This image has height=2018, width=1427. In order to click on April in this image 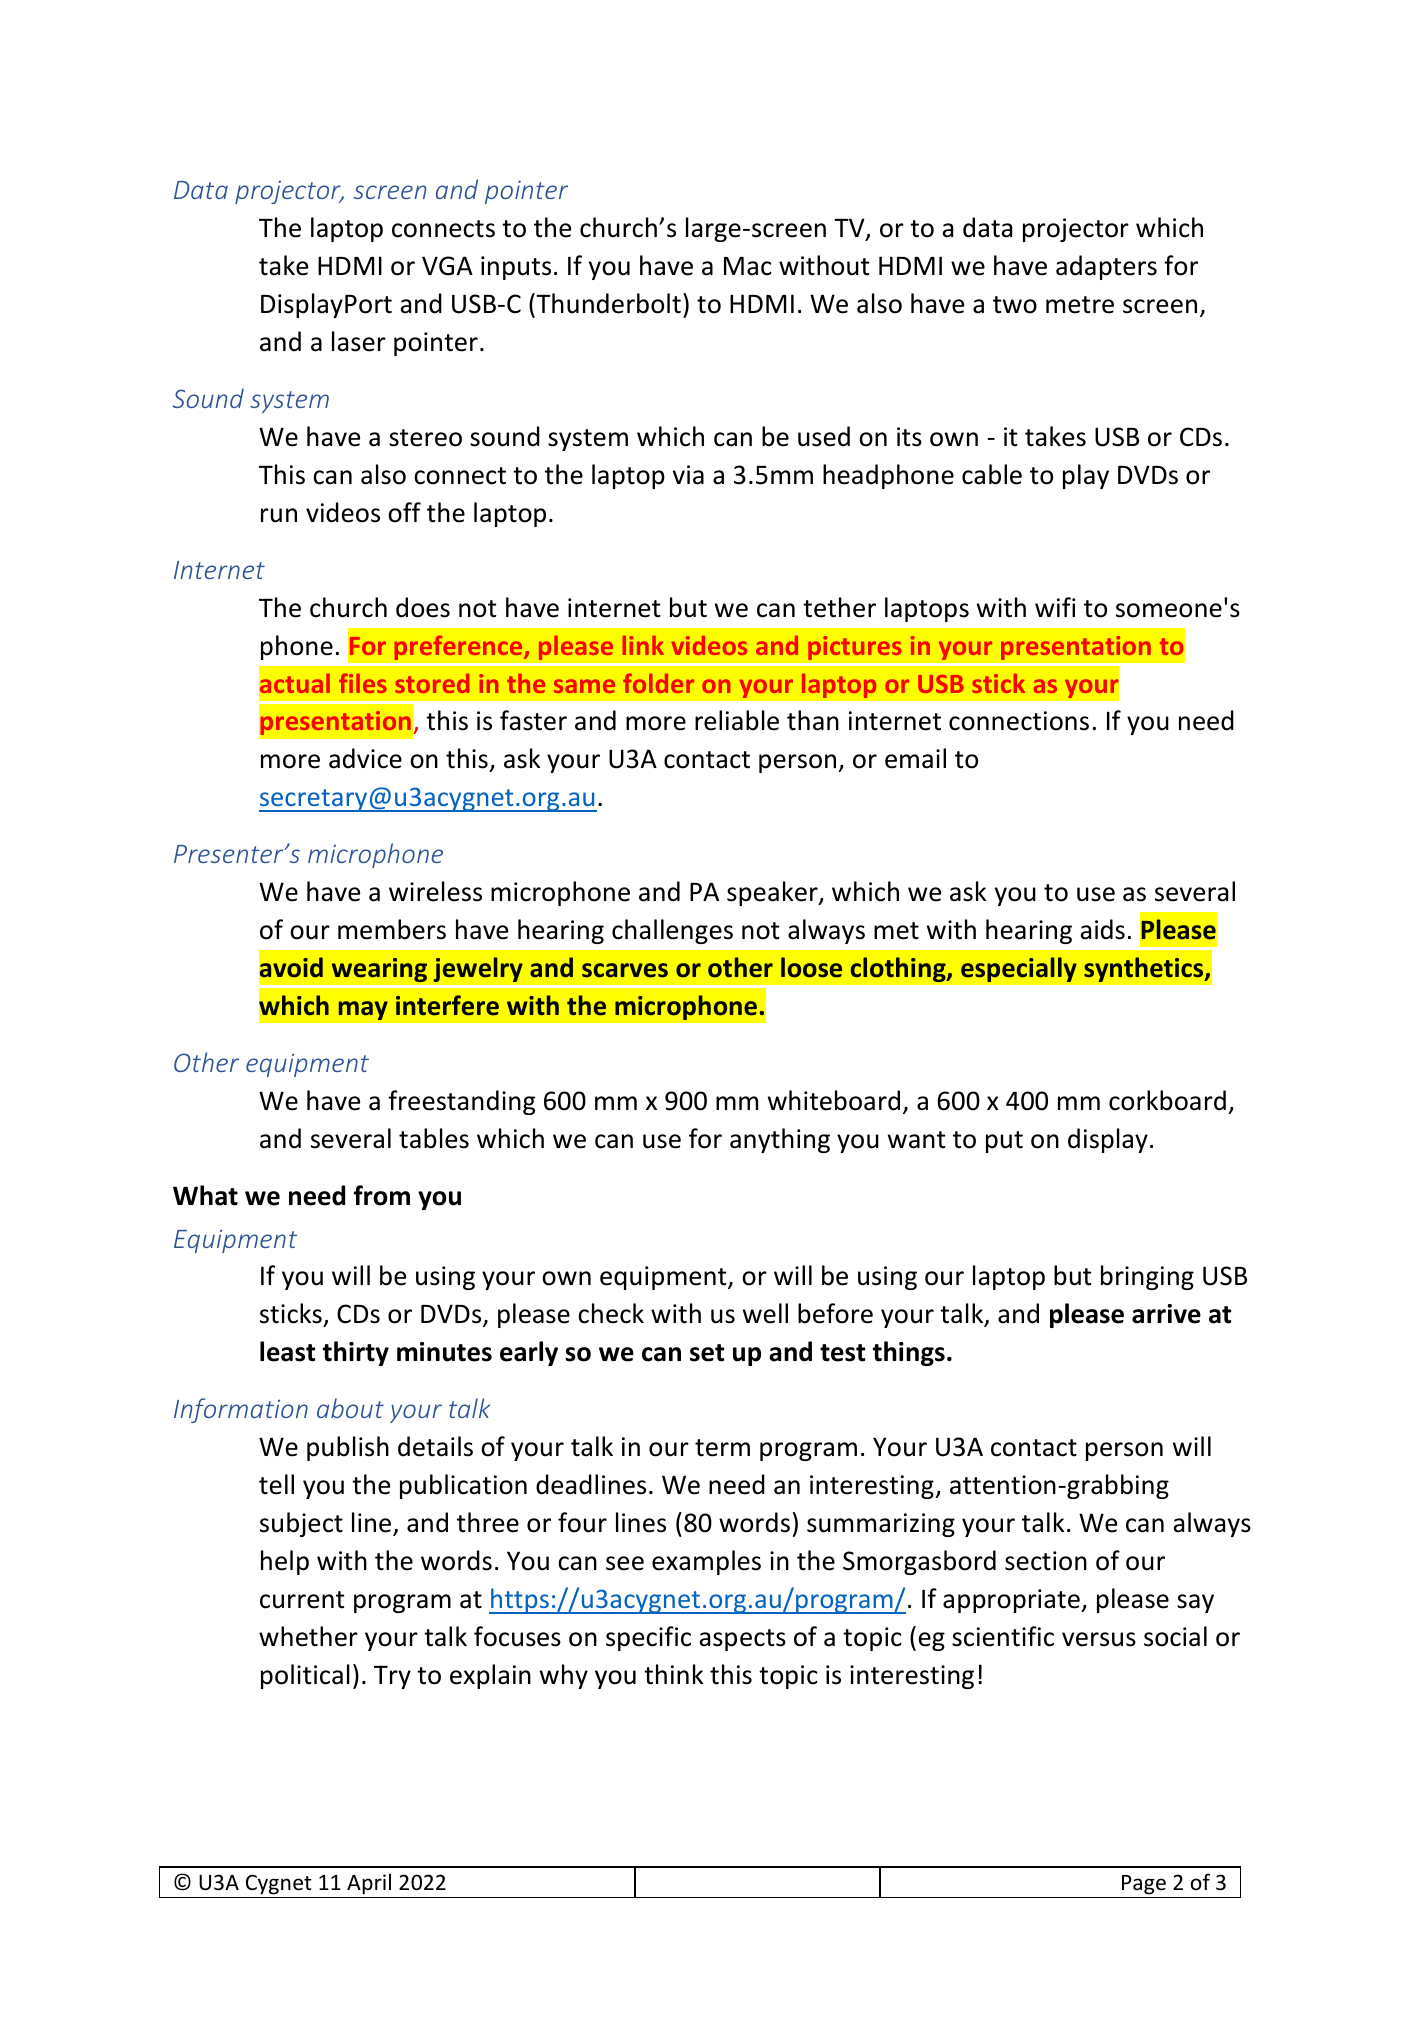, I will do `click(369, 1884)`.
